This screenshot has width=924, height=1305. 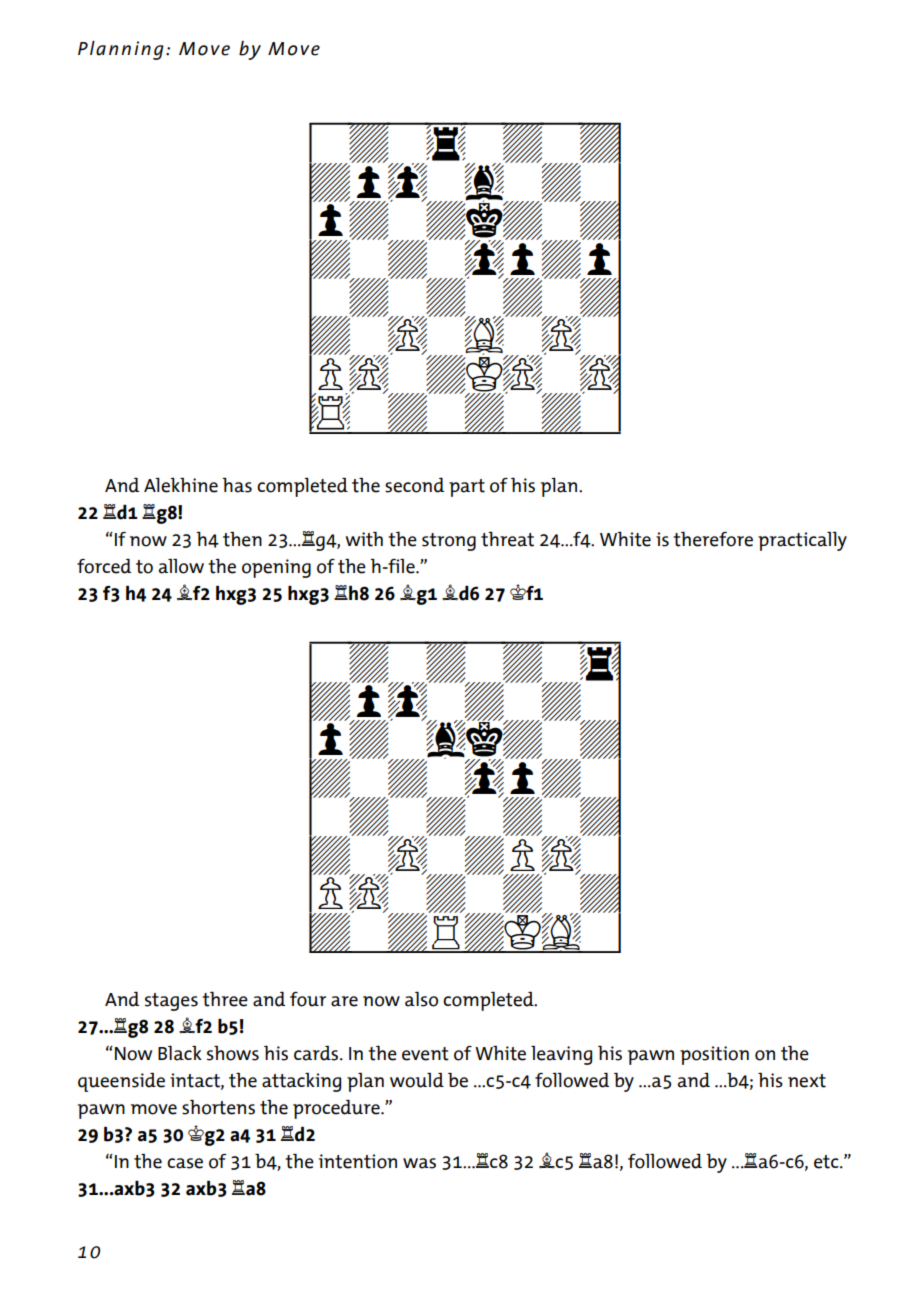 What do you see at coordinates (714, 1055) in the screenshot?
I see `position` at bounding box center [714, 1055].
